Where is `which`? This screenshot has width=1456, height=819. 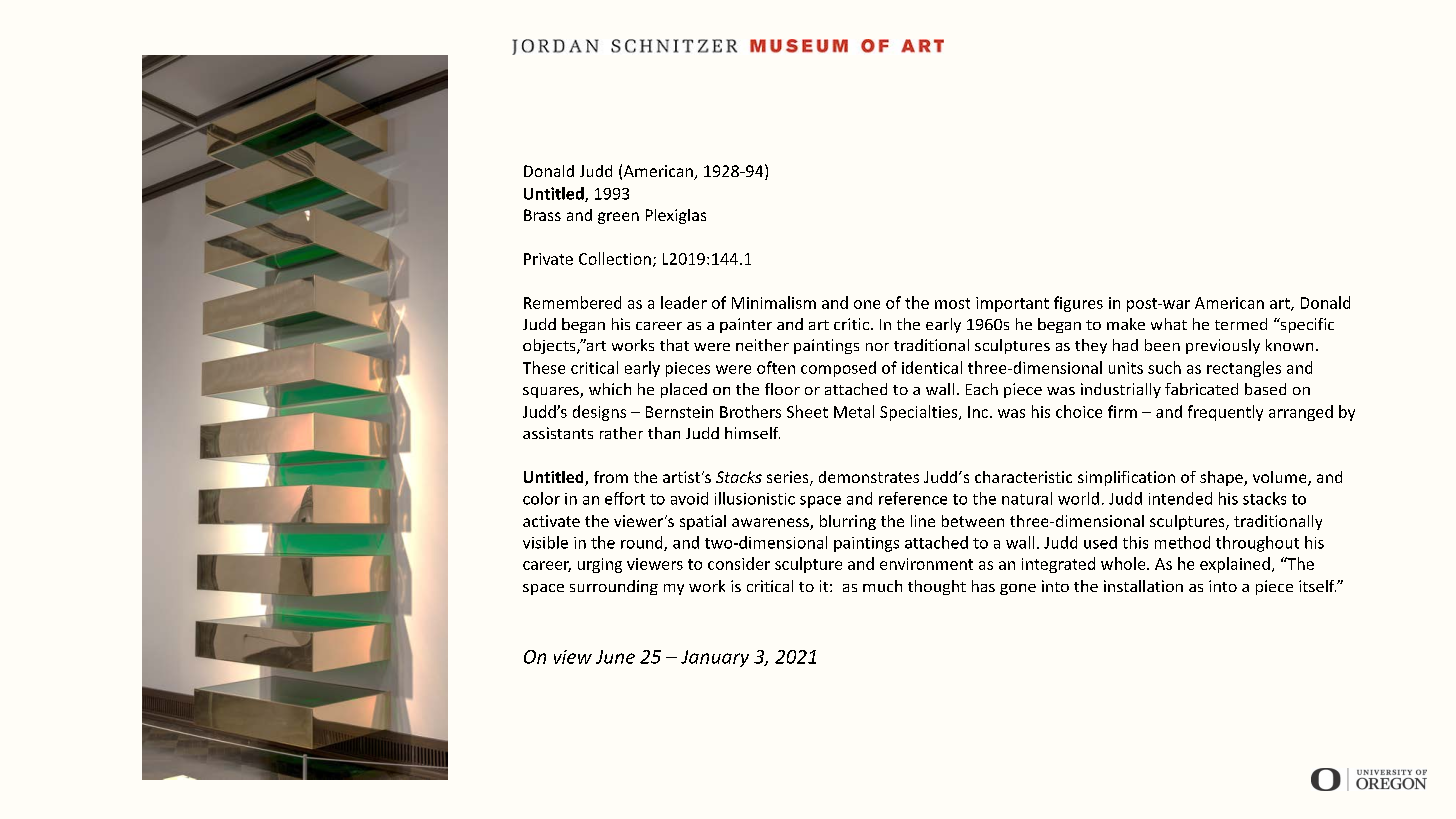
which is located at coordinates (610, 389).
